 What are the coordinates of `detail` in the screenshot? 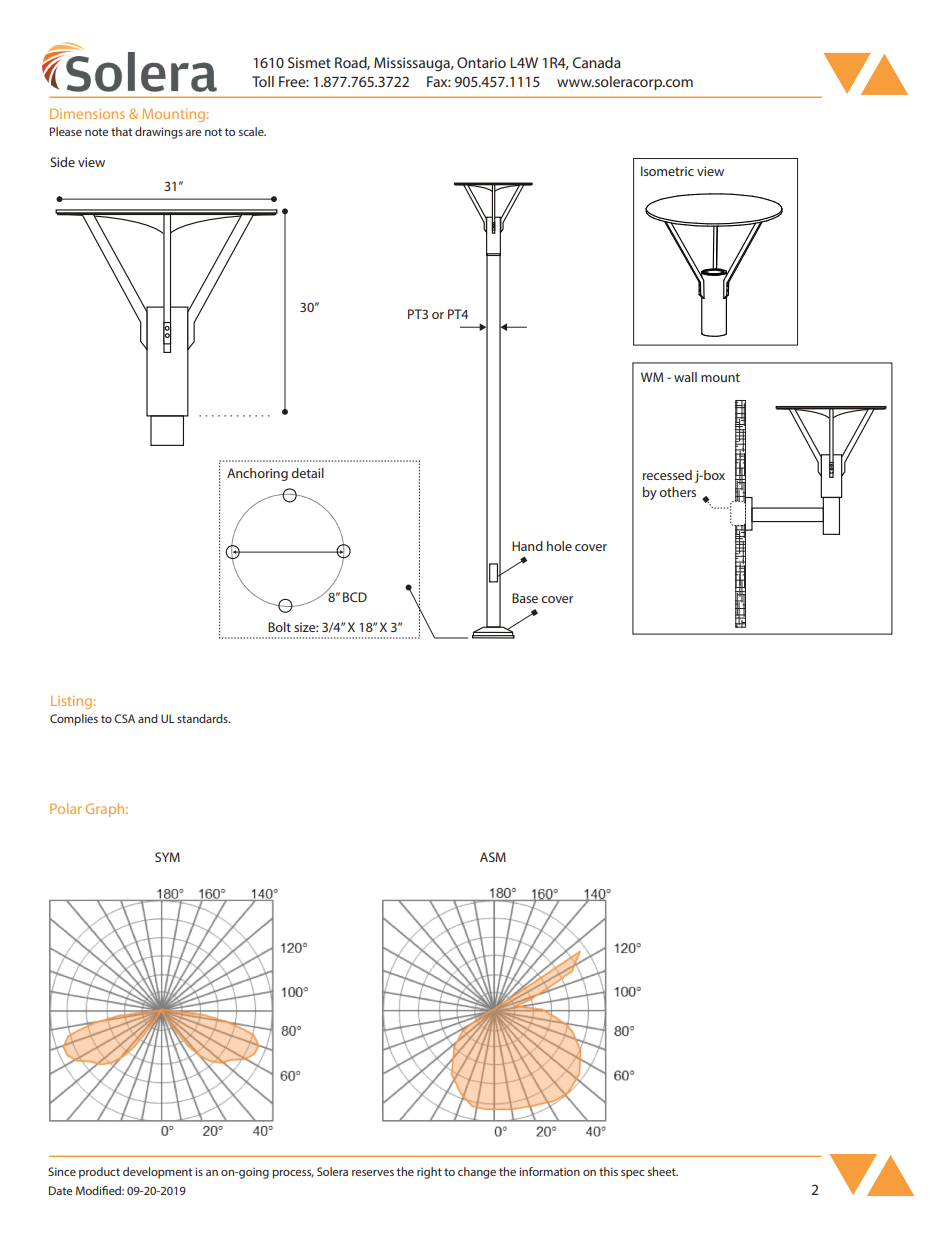 It's located at (307, 473).
